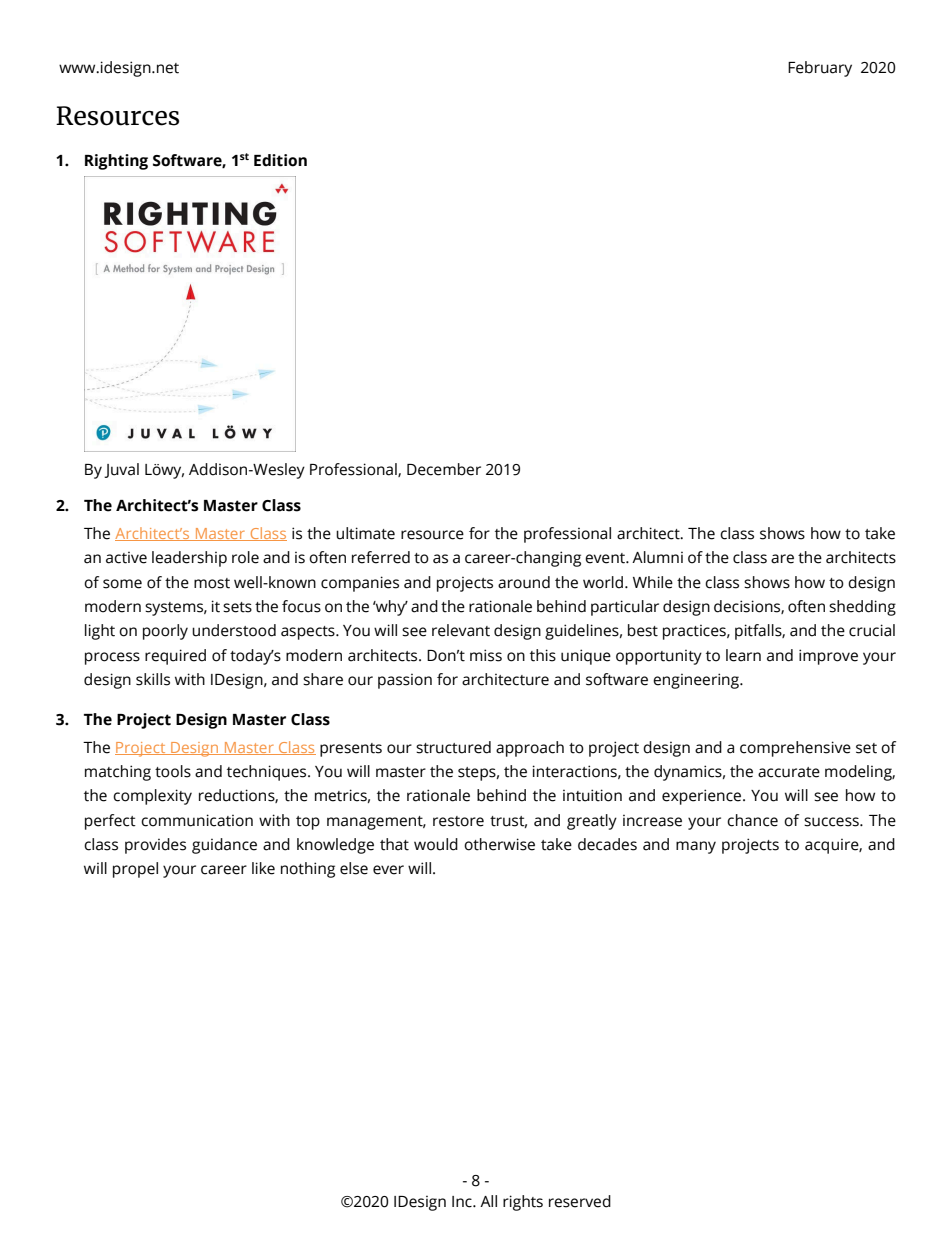 Image resolution: width=952 pixels, height=1233 pixels. Describe the element at coordinates (696, 847) in the page. I see `many` at that location.
